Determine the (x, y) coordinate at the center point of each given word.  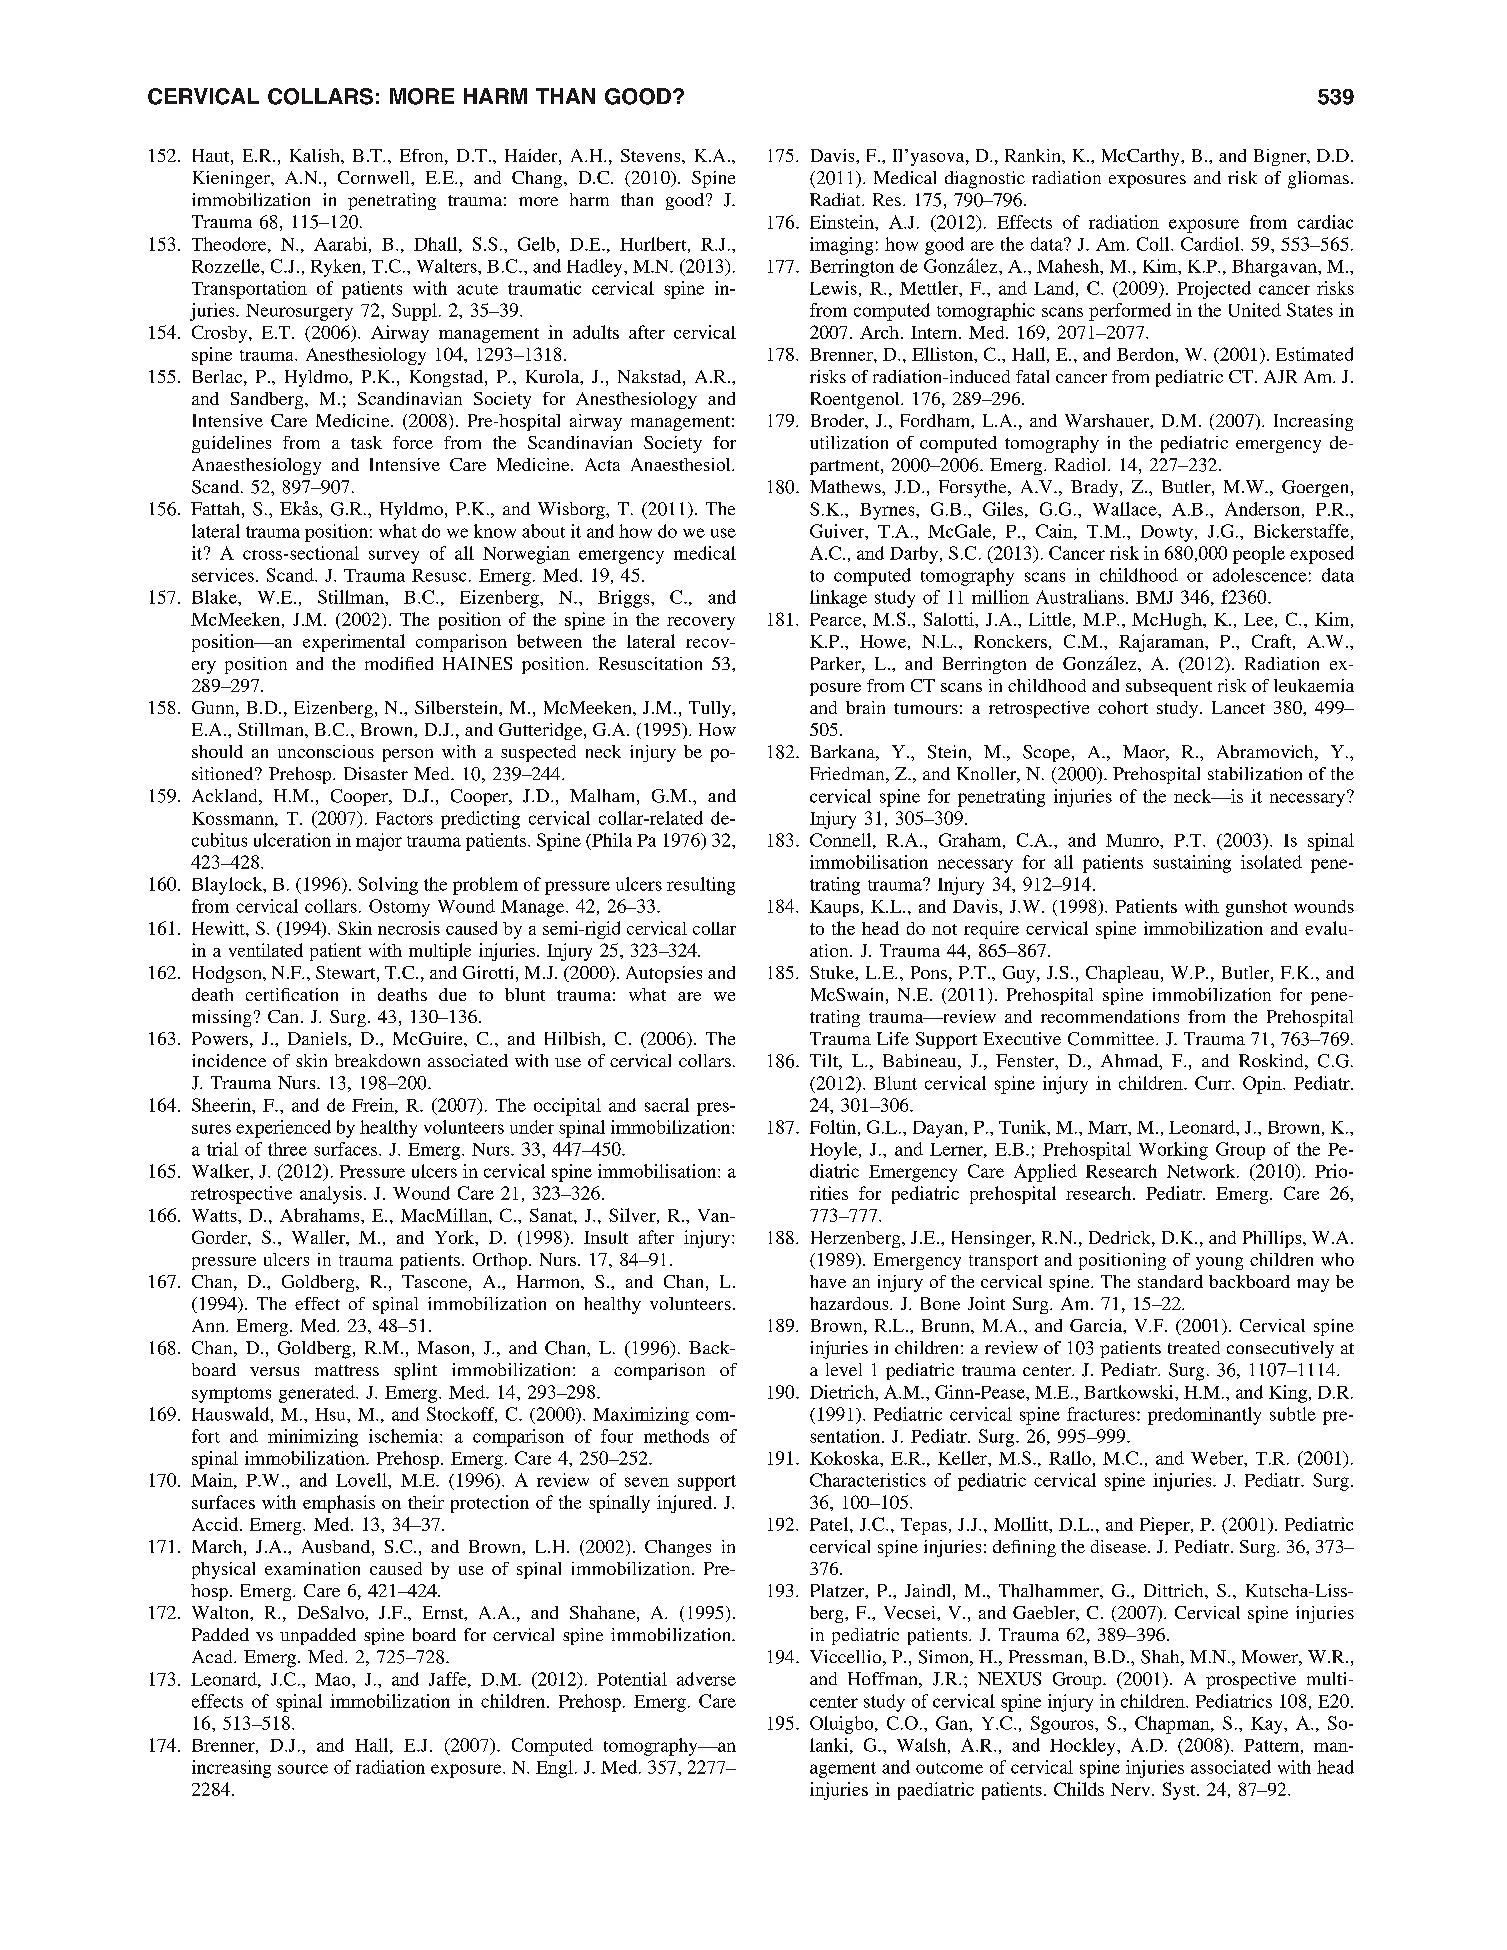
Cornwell (375, 177)
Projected (1214, 290)
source (303, 1769)
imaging (841, 246)
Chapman (1173, 1725)
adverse (706, 1679)
